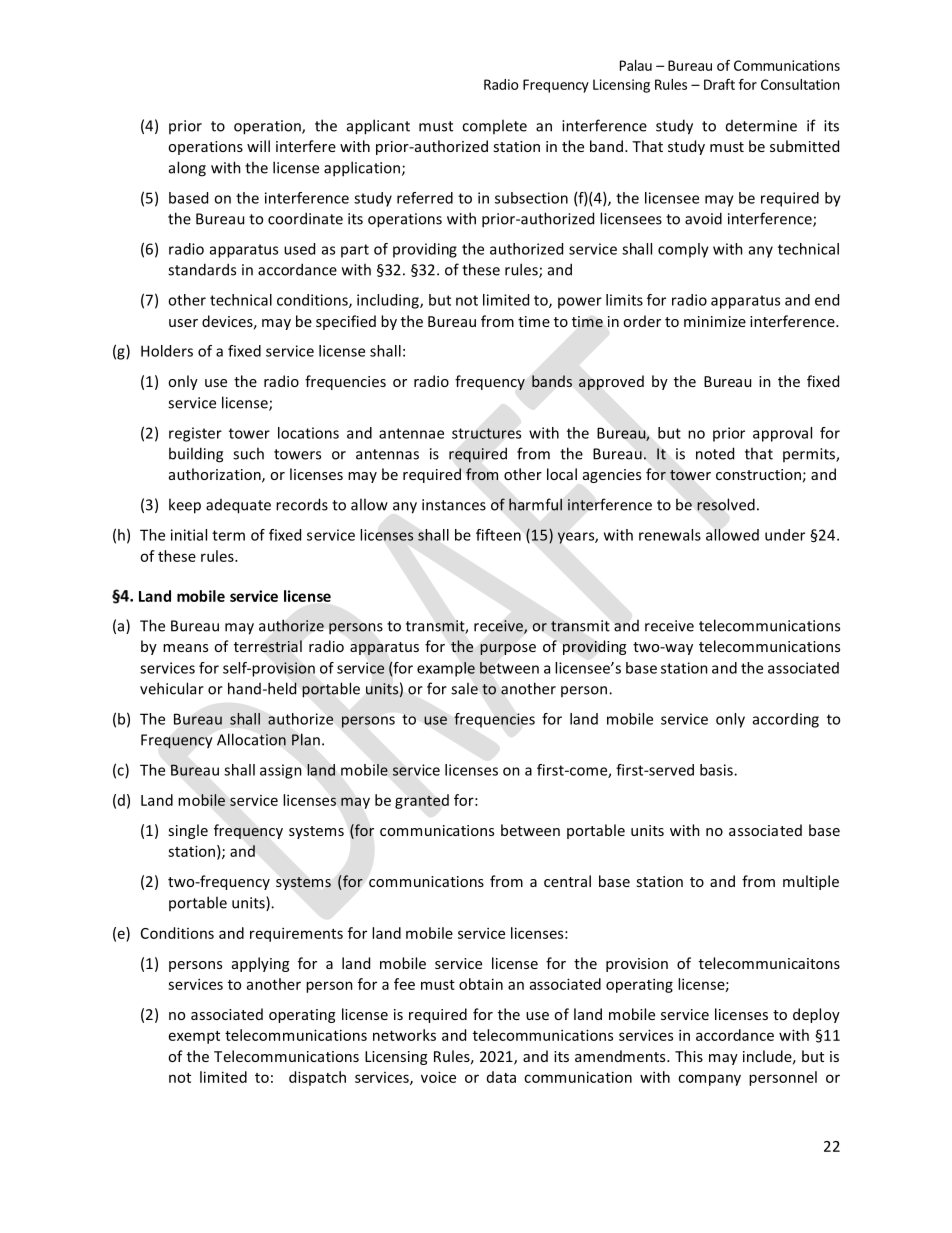  What do you see at coordinates (494, 126) in the screenshot?
I see `complete` at bounding box center [494, 126].
